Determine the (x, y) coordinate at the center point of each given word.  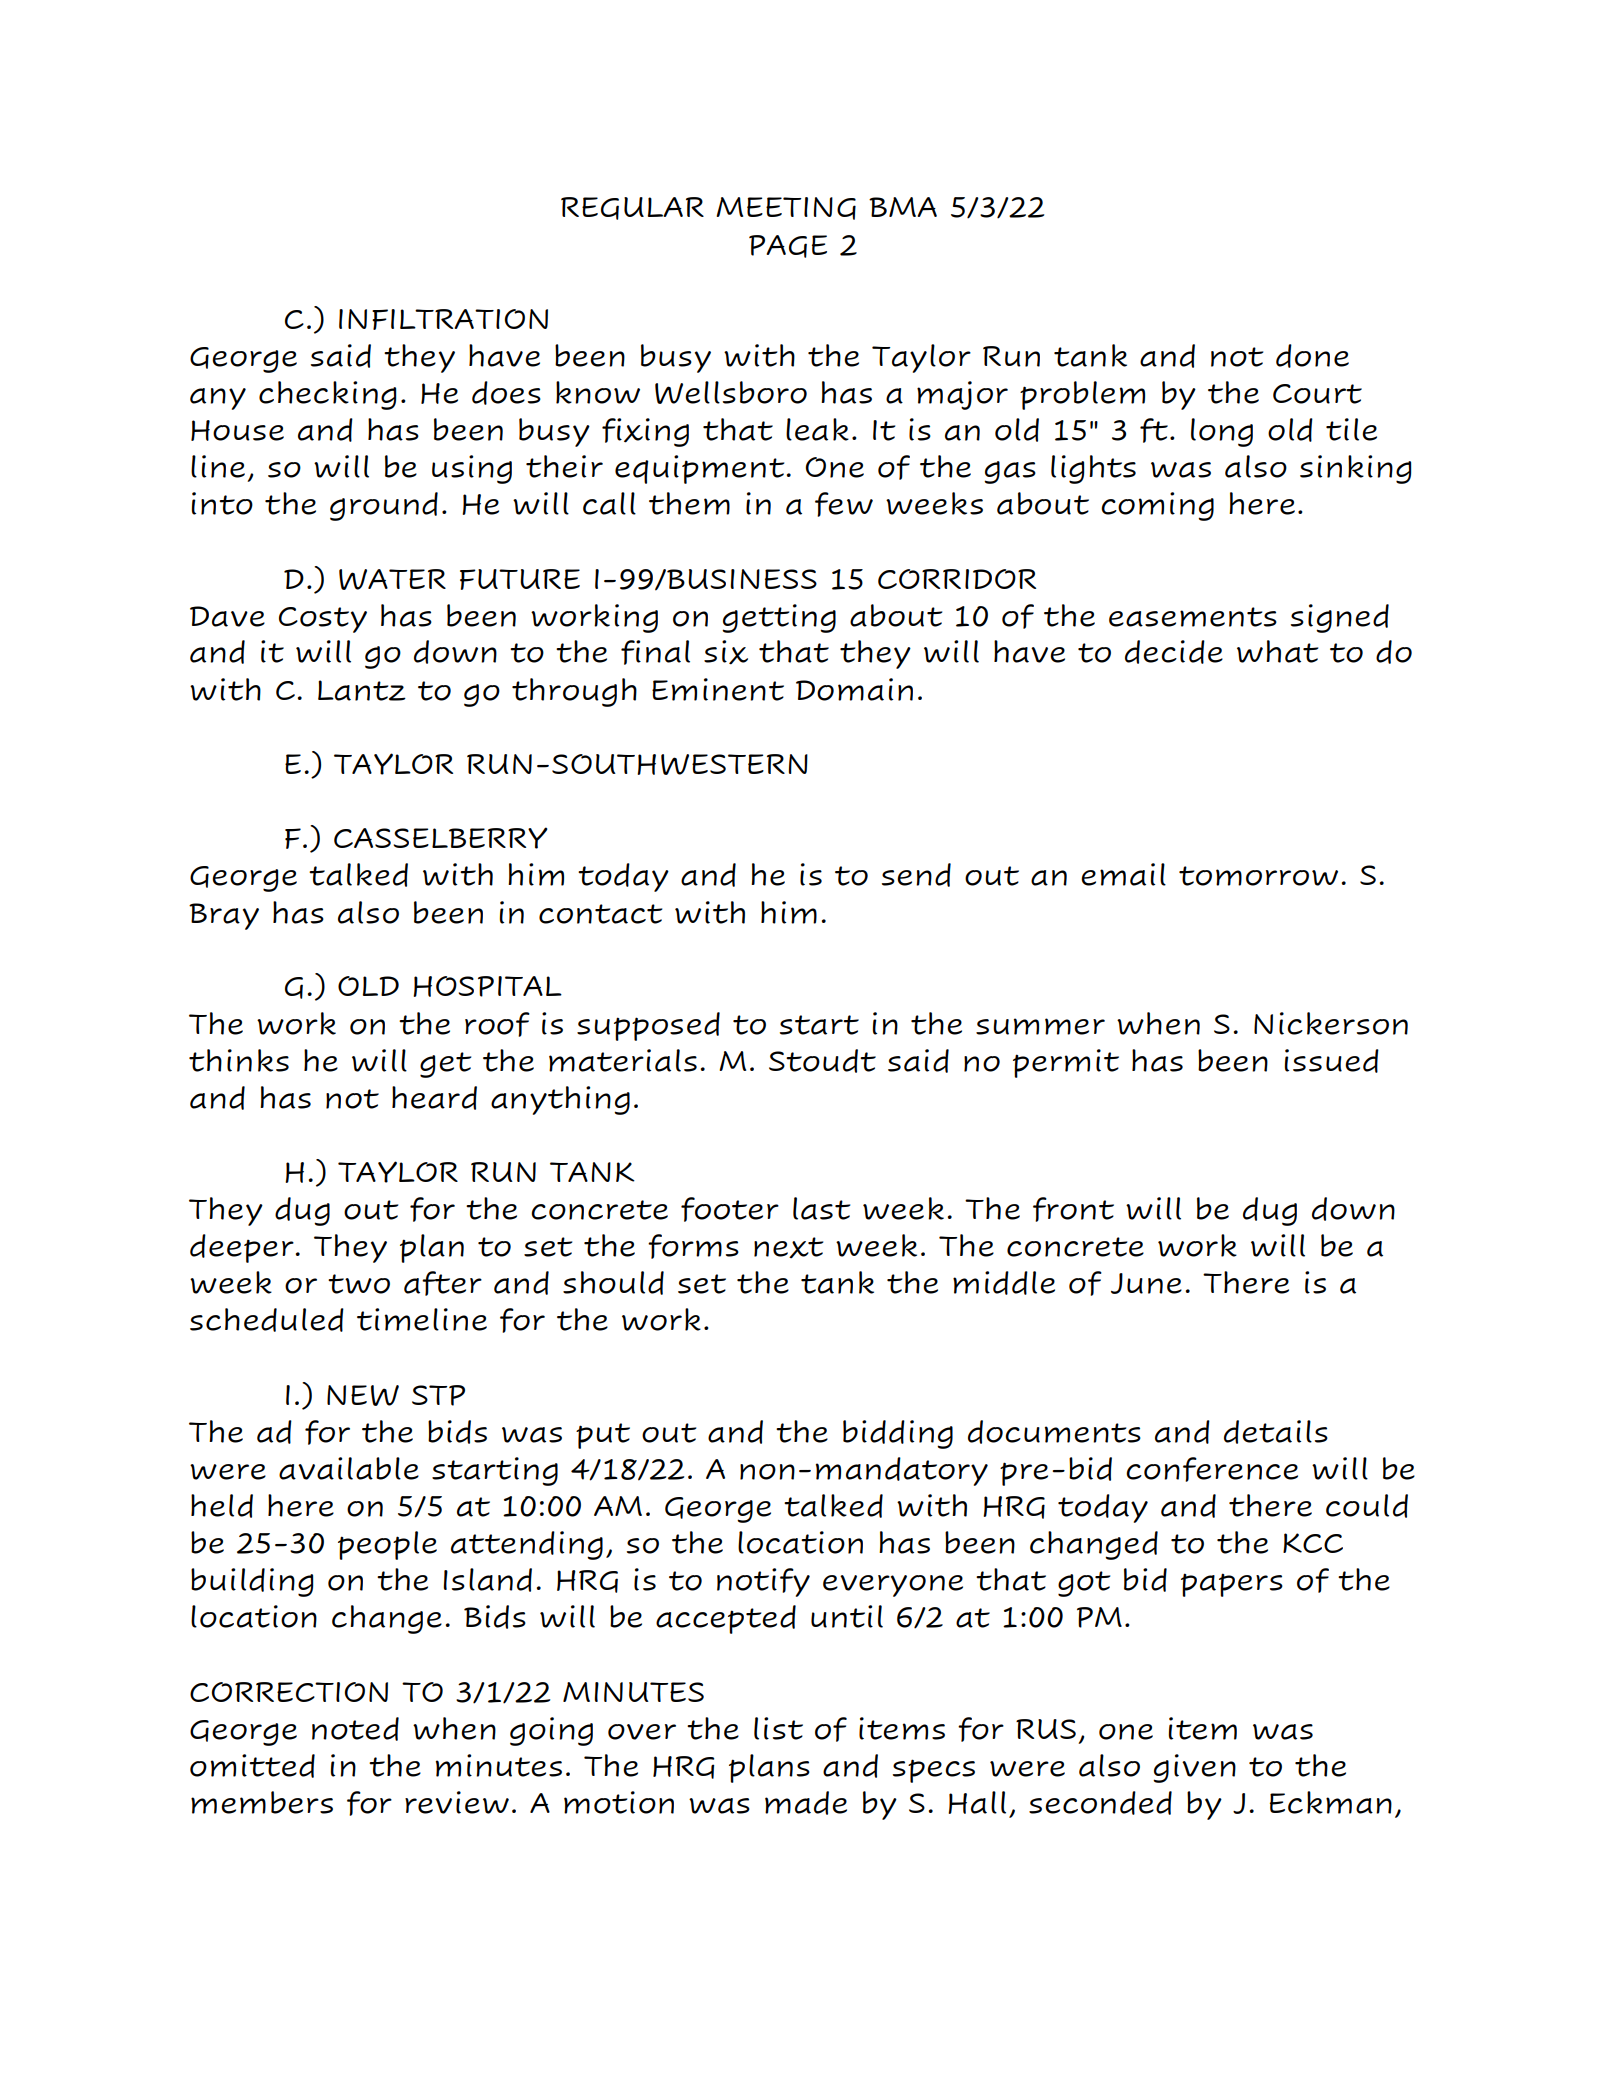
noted (355, 1729)
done (1312, 356)
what (1277, 651)
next (788, 1247)
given (1194, 1768)
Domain (854, 689)
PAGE (788, 246)
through (574, 692)
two (359, 1284)
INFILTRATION (443, 319)
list (778, 1728)
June (1146, 1283)
